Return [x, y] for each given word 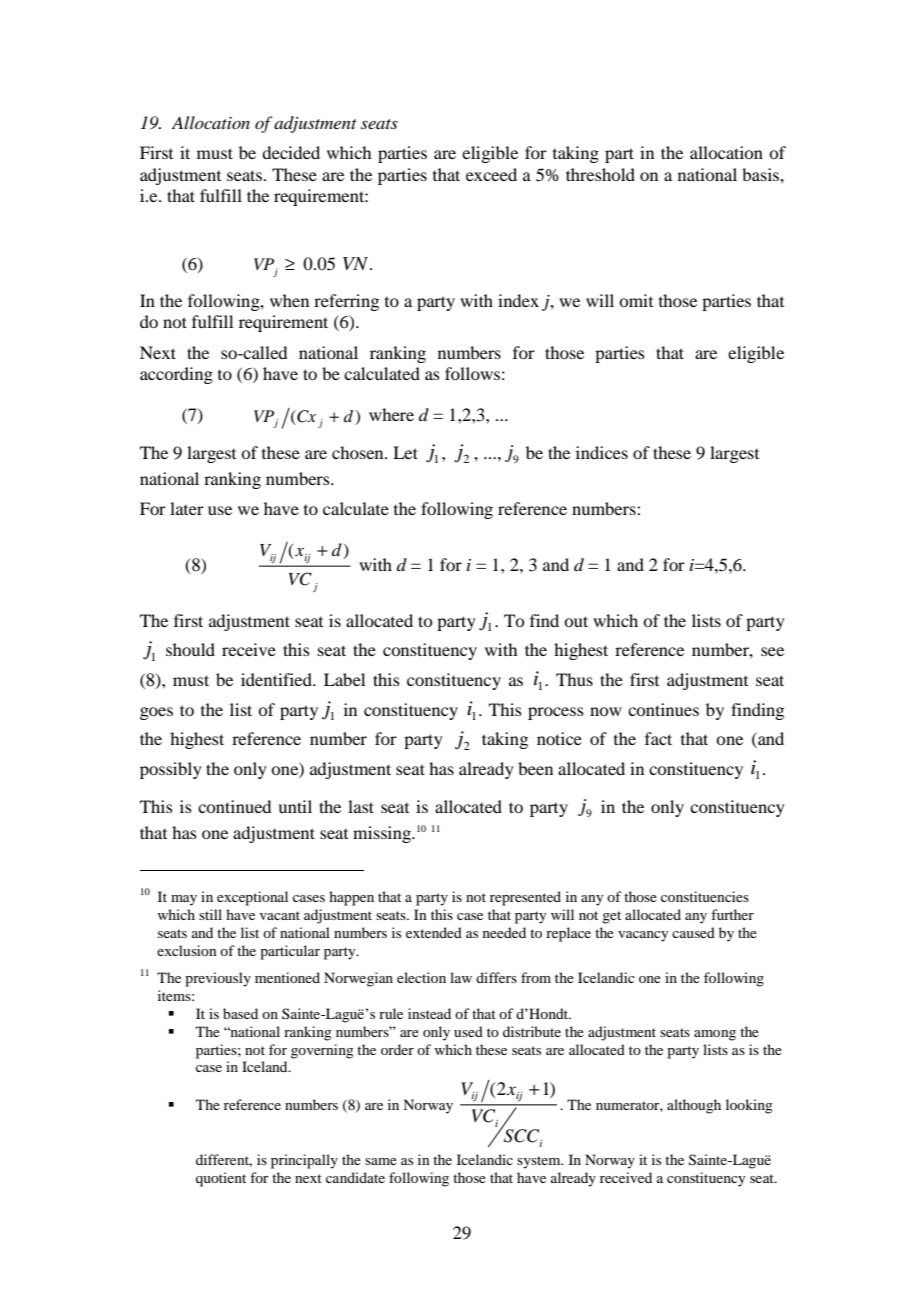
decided [291, 152]
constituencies [705, 896]
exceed [491, 174]
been [535, 768]
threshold [600, 174]
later [187, 508]
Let [405, 452]
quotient [221, 1179]
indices [602, 452]
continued [234, 806]
